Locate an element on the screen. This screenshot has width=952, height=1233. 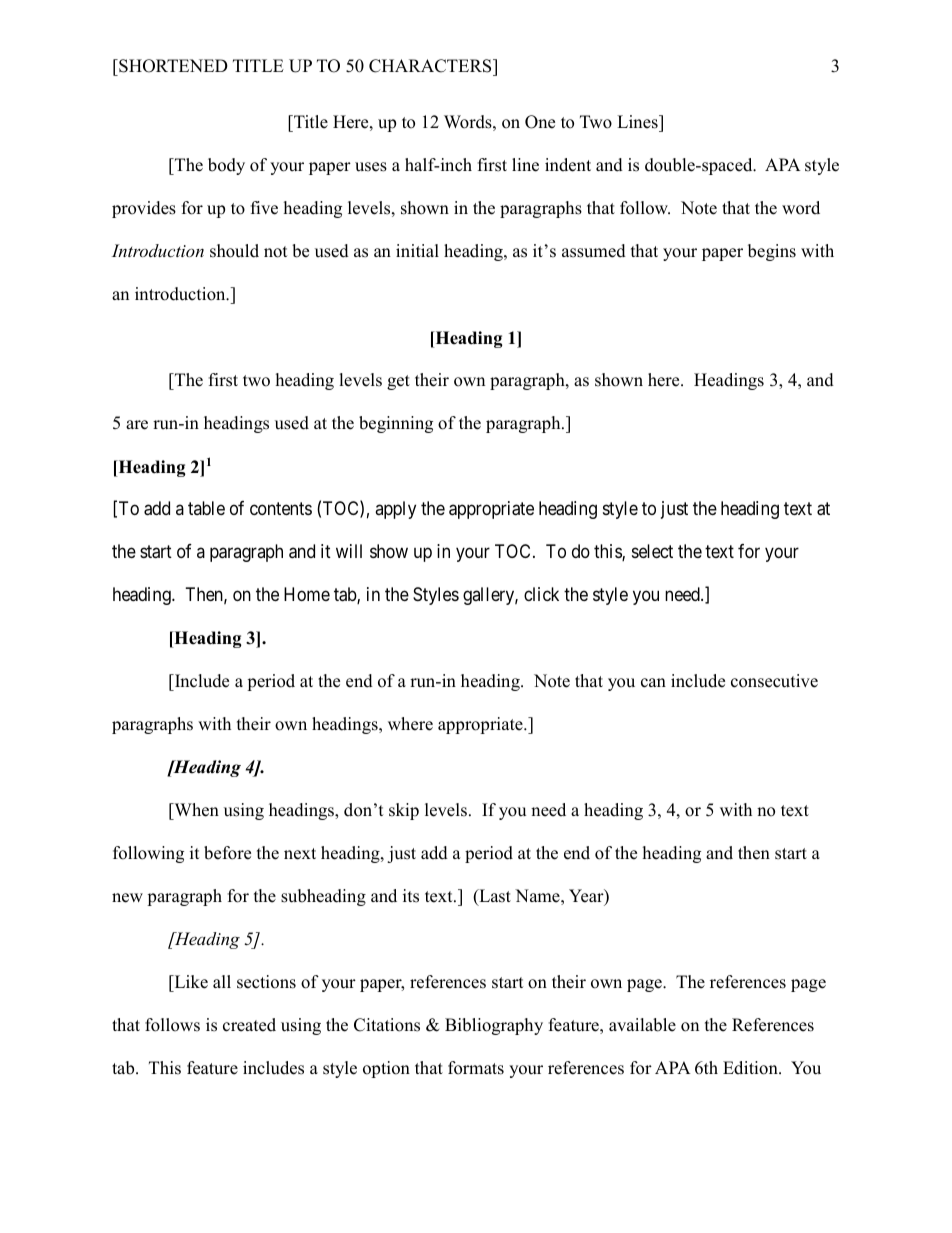
SHORTENED is located at coordinates (172, 67).
